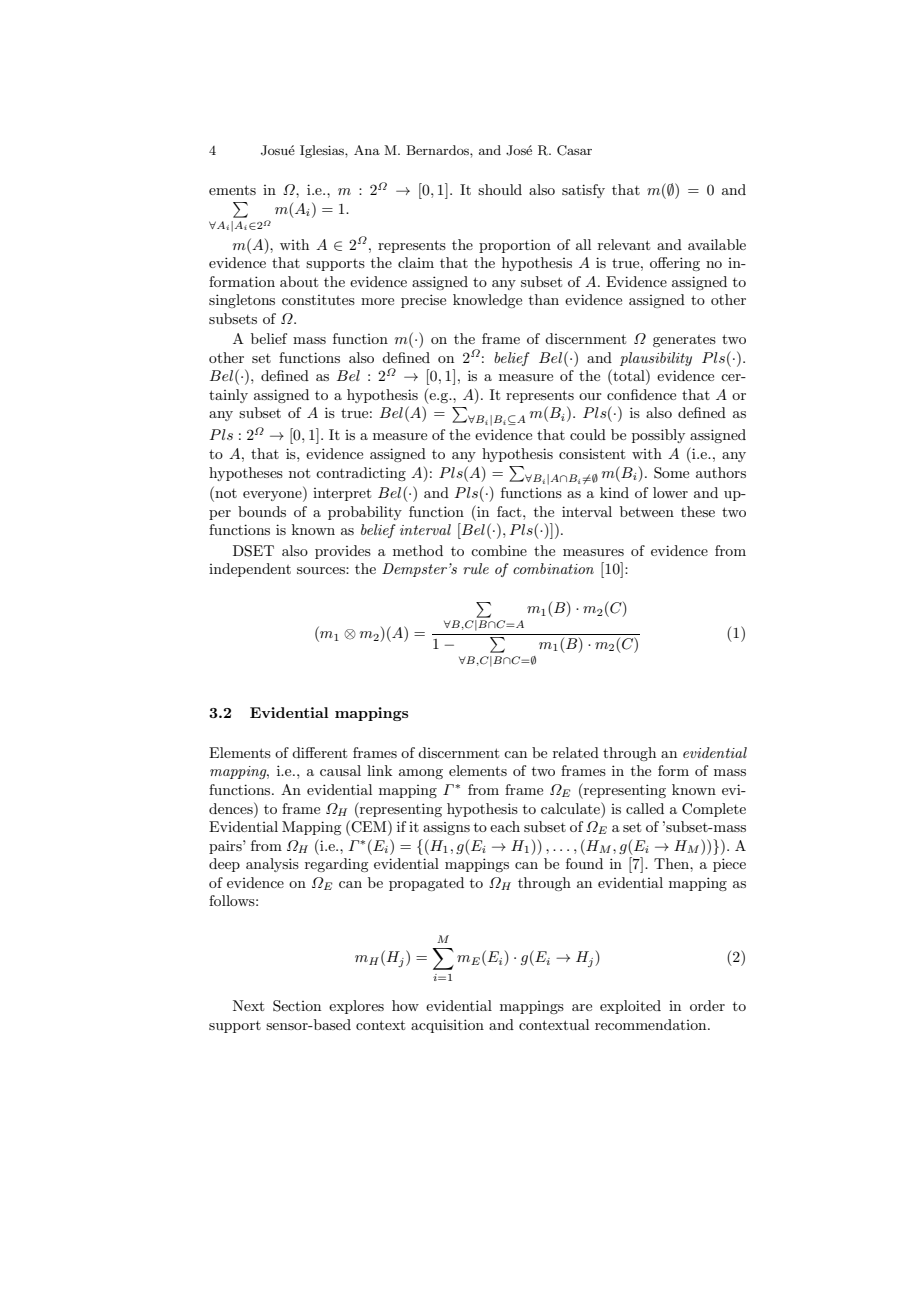  What do you see at coordinates (272, 865) in the image?
I see `analysis` at bounding box center [272, 865].
